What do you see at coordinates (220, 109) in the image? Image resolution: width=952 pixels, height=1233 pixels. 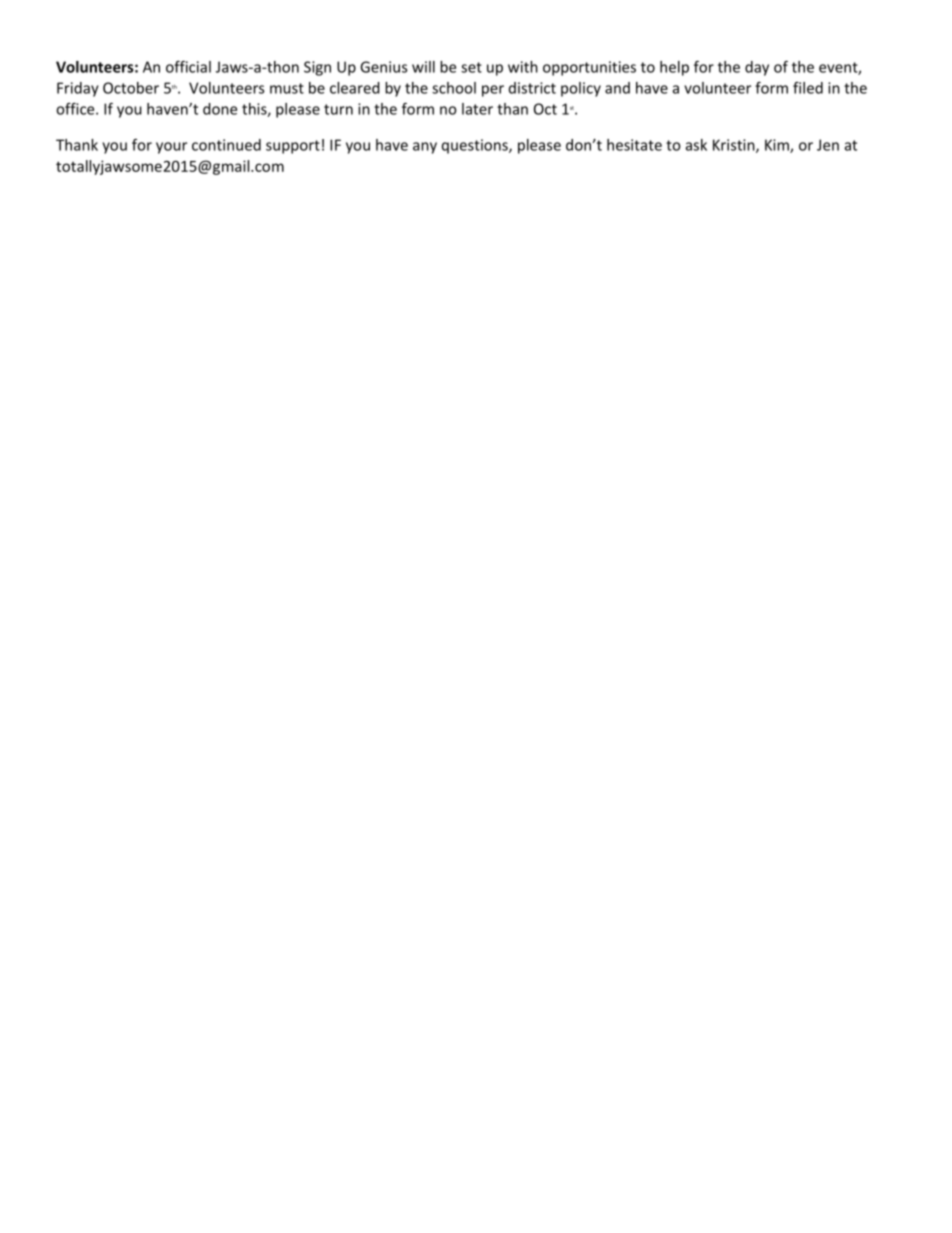 I see `done` at bounding box center [220, 109].
